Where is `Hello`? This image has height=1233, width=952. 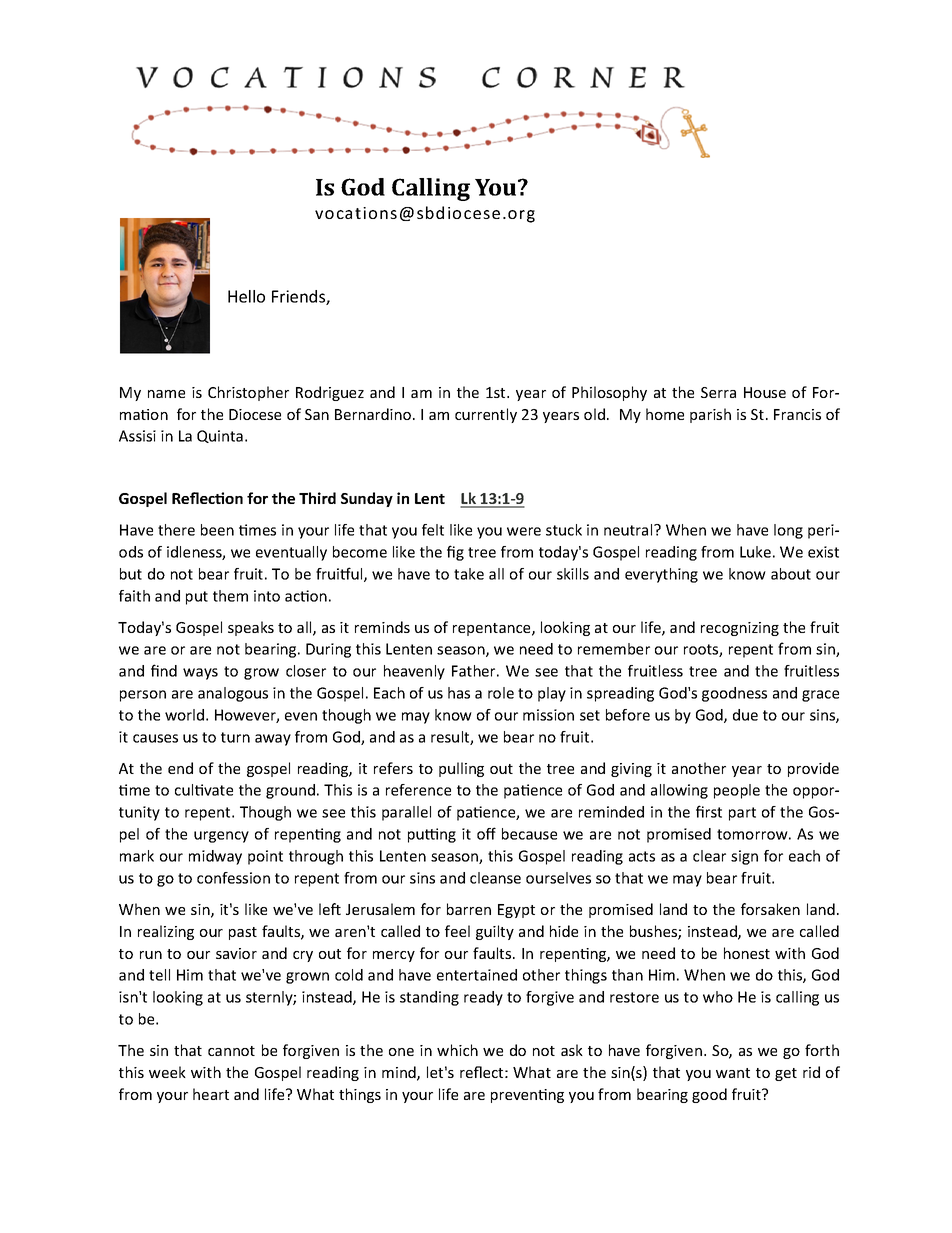 Hello is located at coordinates (246, 296).
